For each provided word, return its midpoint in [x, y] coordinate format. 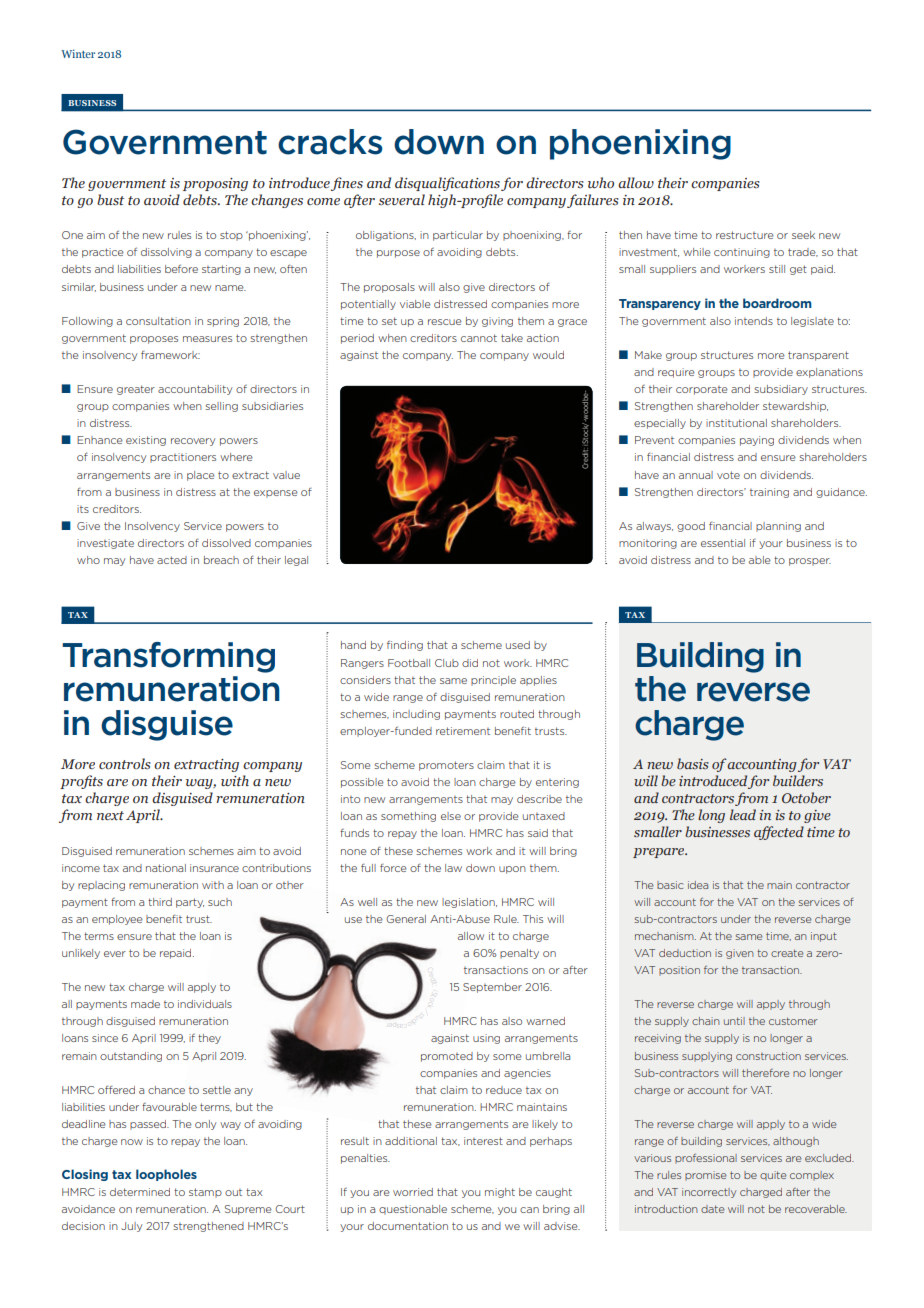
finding [405, 645]
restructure [745, 235]
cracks [330, 142]
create [787, 953]
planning [778, 527]
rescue [445, 322]
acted [172, 560]
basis [693, 763]
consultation [158, 321]
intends [754, 321]
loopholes [166, 1175]
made [145, 1004]
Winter [78, 53]
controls [125, 763]
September [492, 988]
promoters [446, 766]
